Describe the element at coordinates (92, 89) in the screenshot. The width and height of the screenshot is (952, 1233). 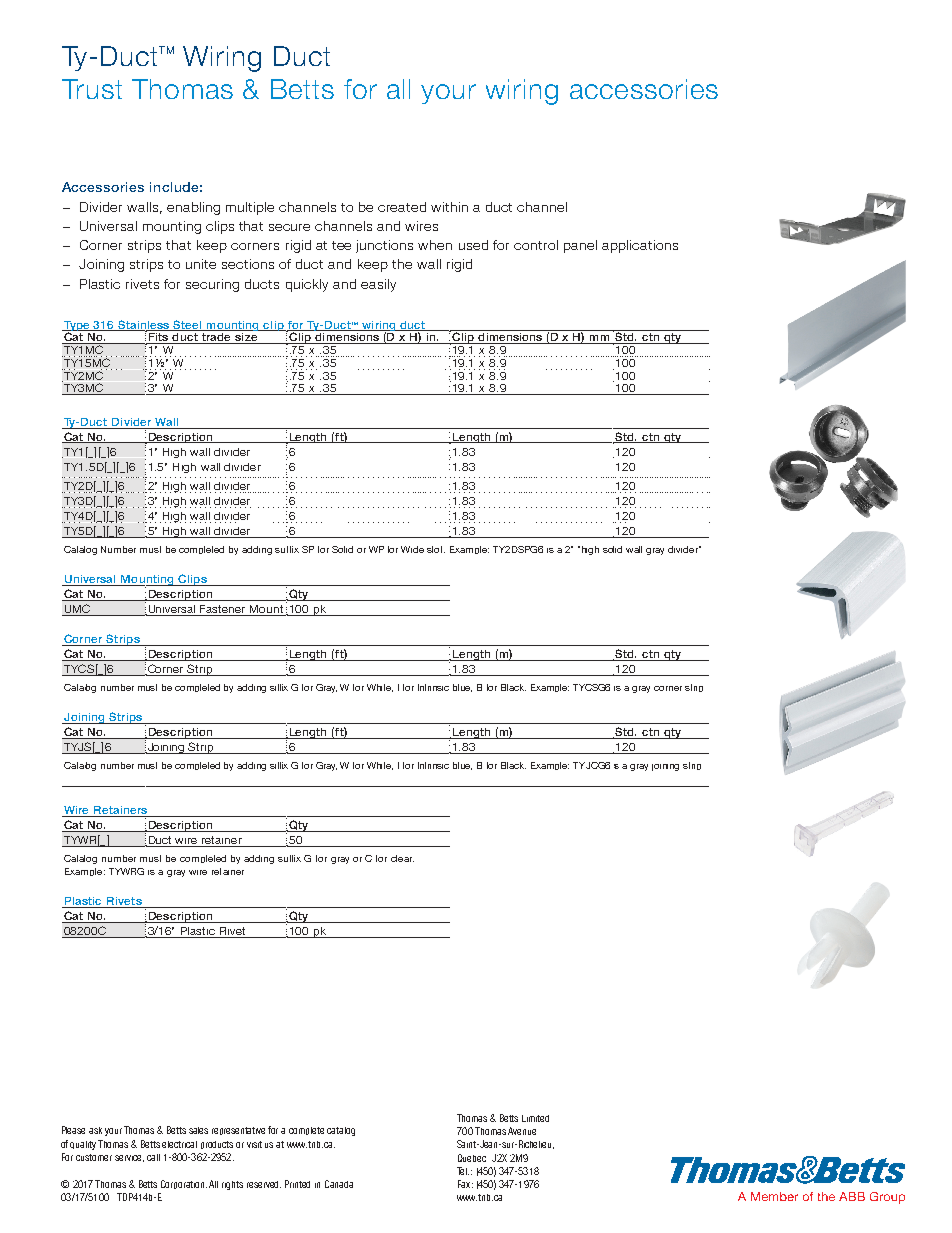
I see `Trust` at that location.
